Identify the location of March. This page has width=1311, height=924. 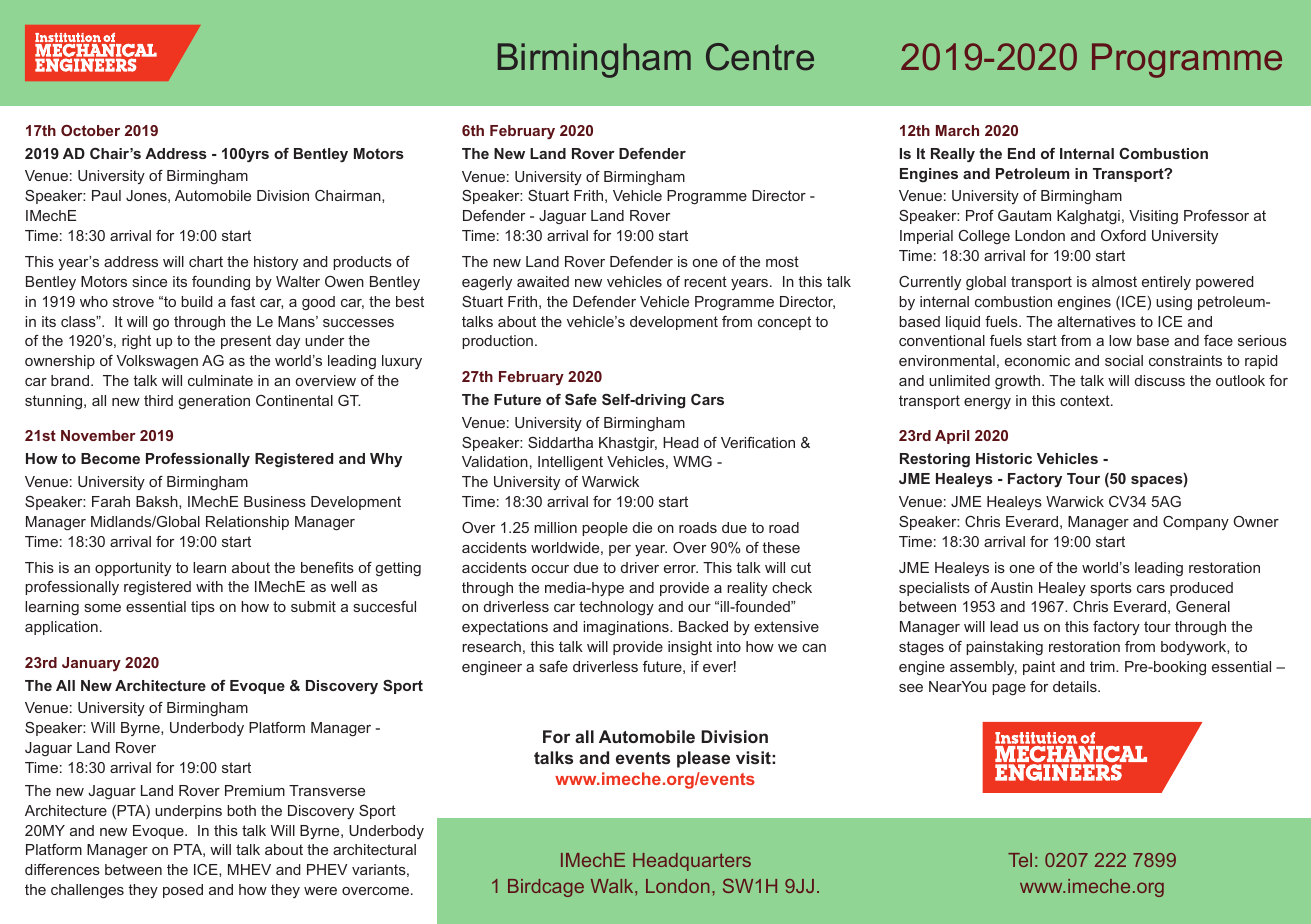
(957, 130).
